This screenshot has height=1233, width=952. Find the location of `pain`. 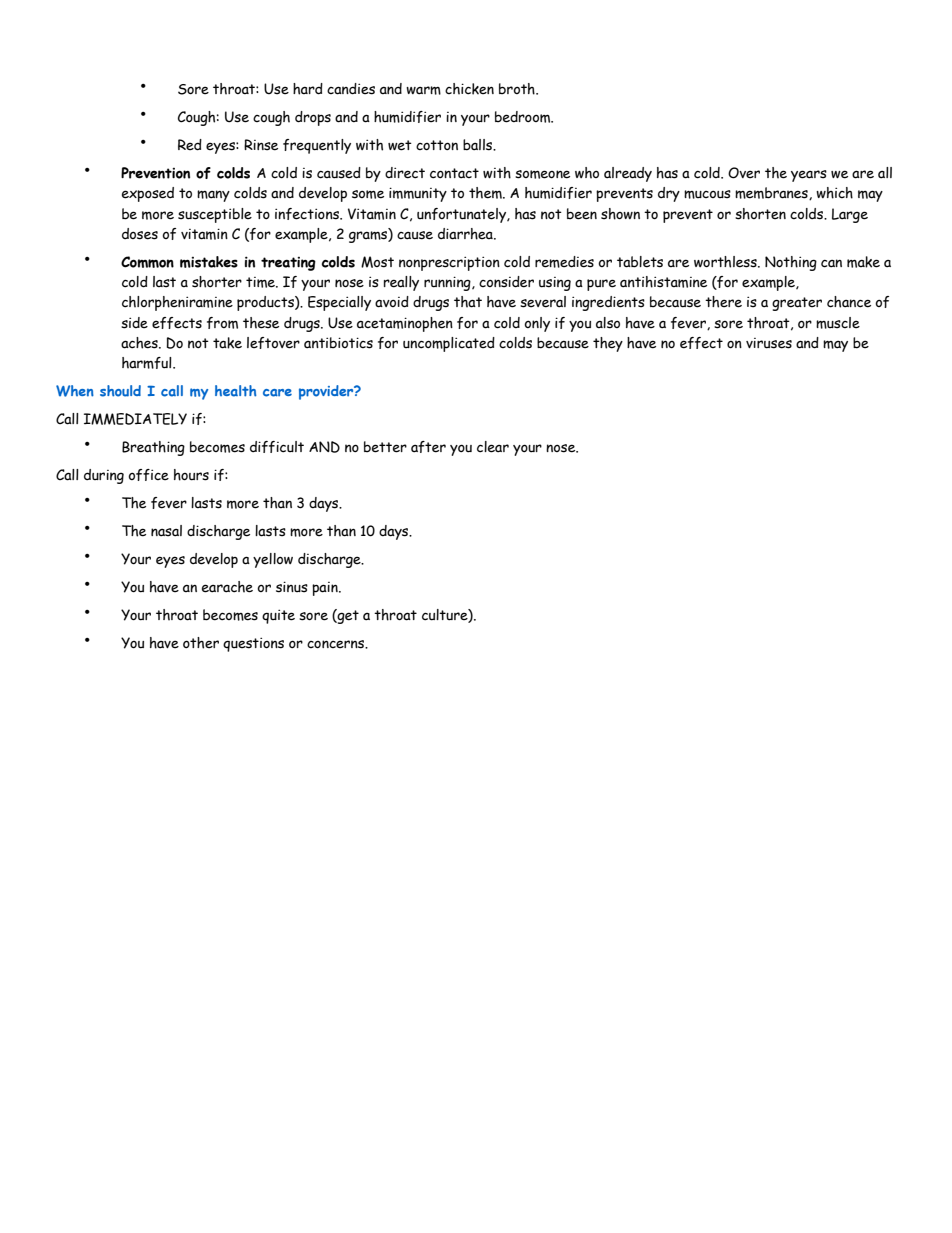

pain is located at coordinates (326, 589).
